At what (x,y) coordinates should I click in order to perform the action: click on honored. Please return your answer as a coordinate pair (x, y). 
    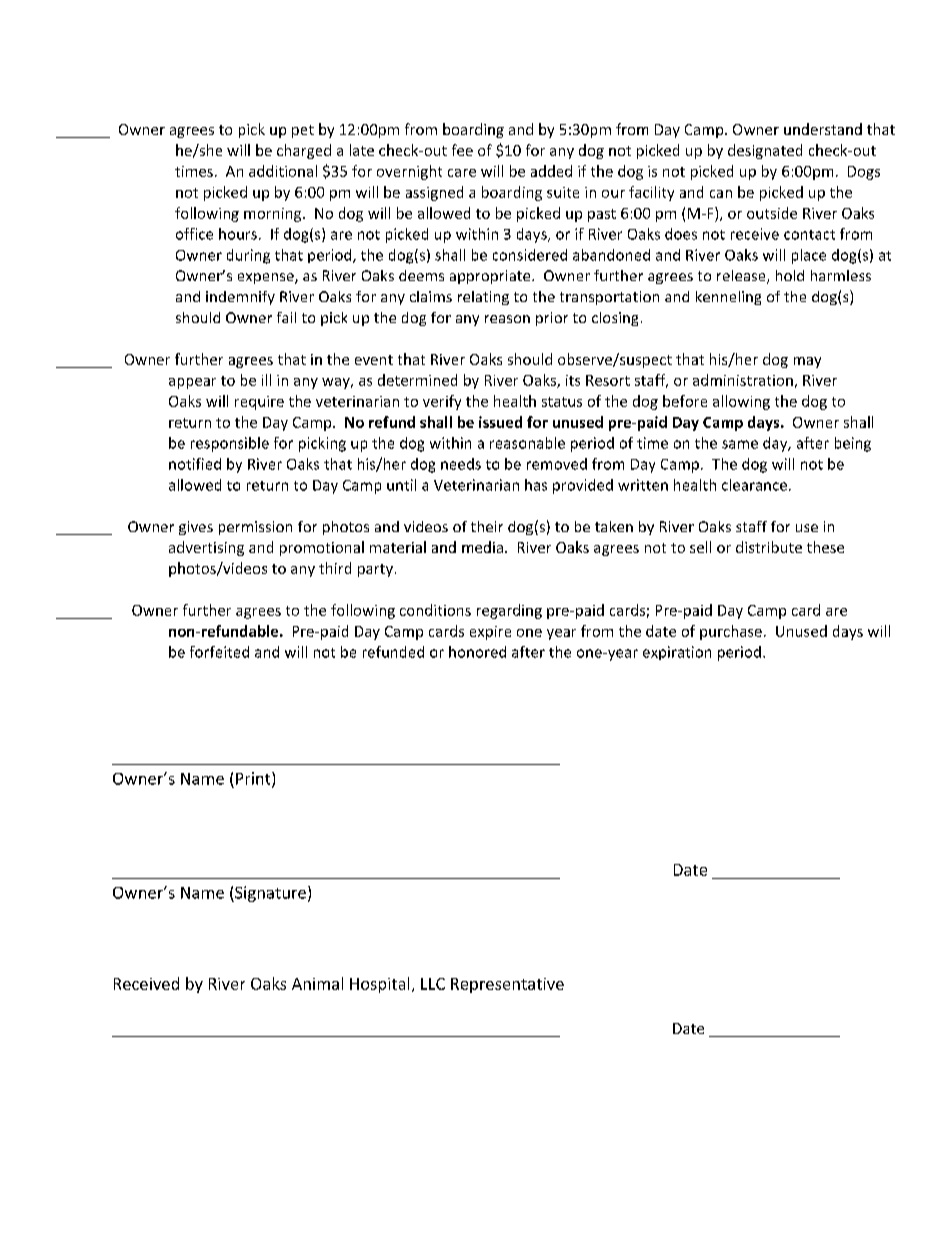
    Looking at the image, I should click on (477, 652).
